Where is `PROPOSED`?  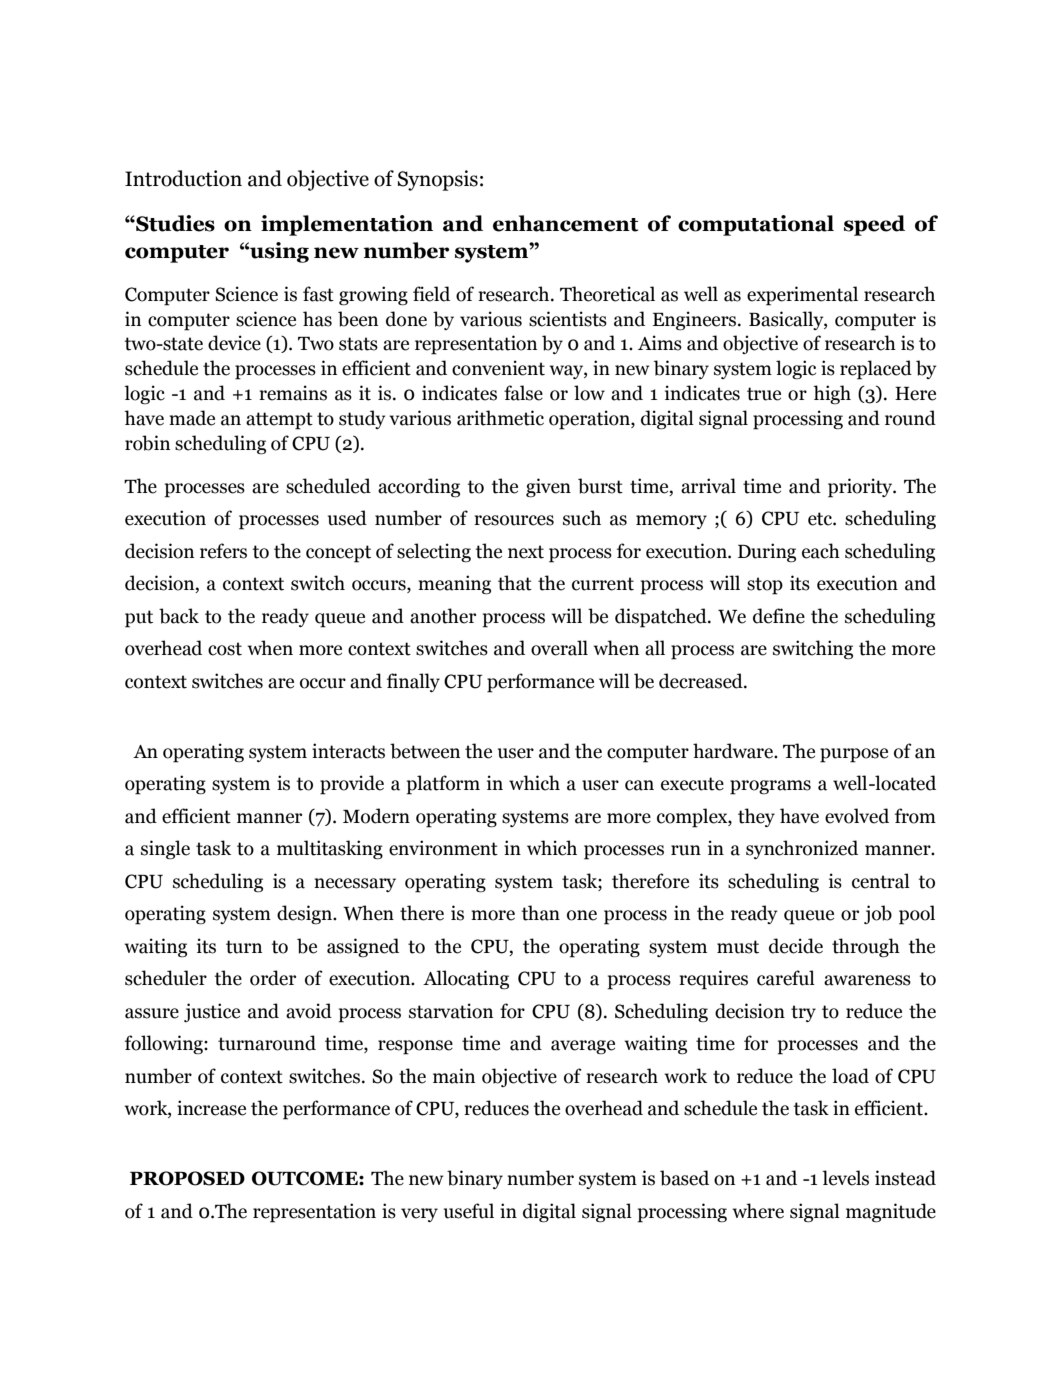 PROPOSED is located at coordinates (187, 1178).
